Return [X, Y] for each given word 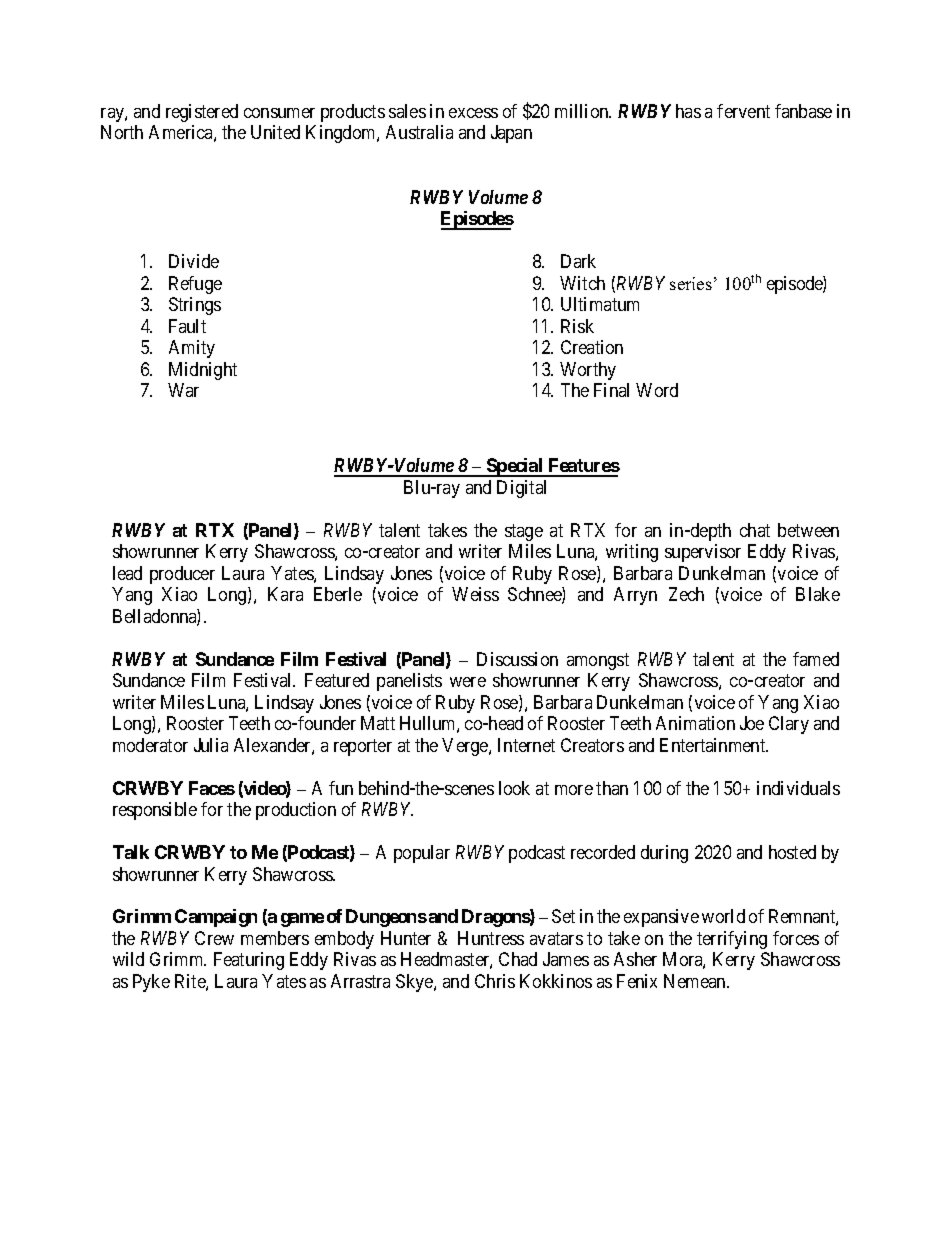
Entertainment [714, 745]
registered [202, 113]
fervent [743, 111]
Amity [192, 349]
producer [182, 575]
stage [524, 532]
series [691, 283]
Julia [211, 745]
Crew [214, 938]
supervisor [703, 553]
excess [473, 113]
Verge [466, 747]
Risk [577, 326]
